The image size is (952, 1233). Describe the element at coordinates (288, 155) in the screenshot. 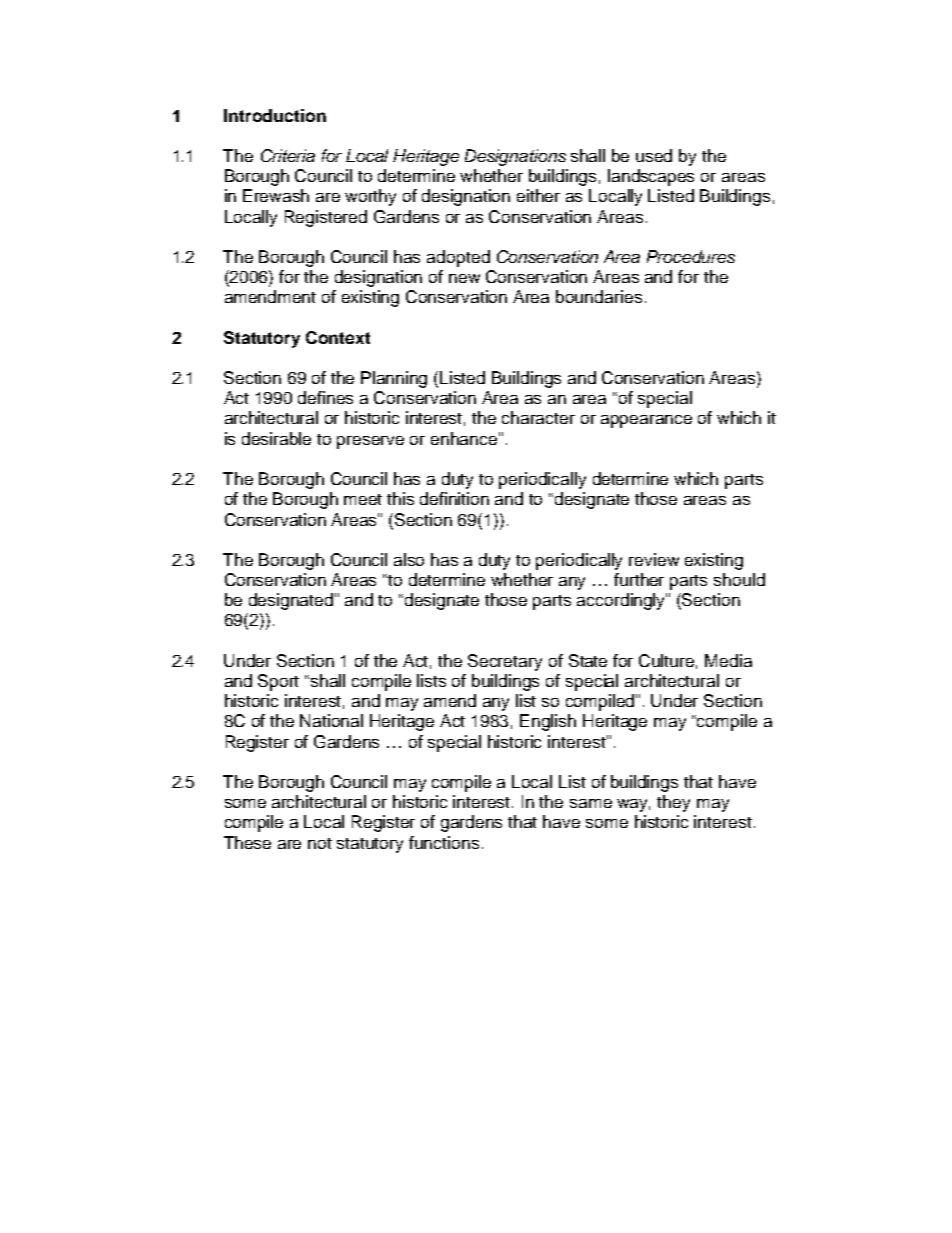

I see `Criteria` at that location.
